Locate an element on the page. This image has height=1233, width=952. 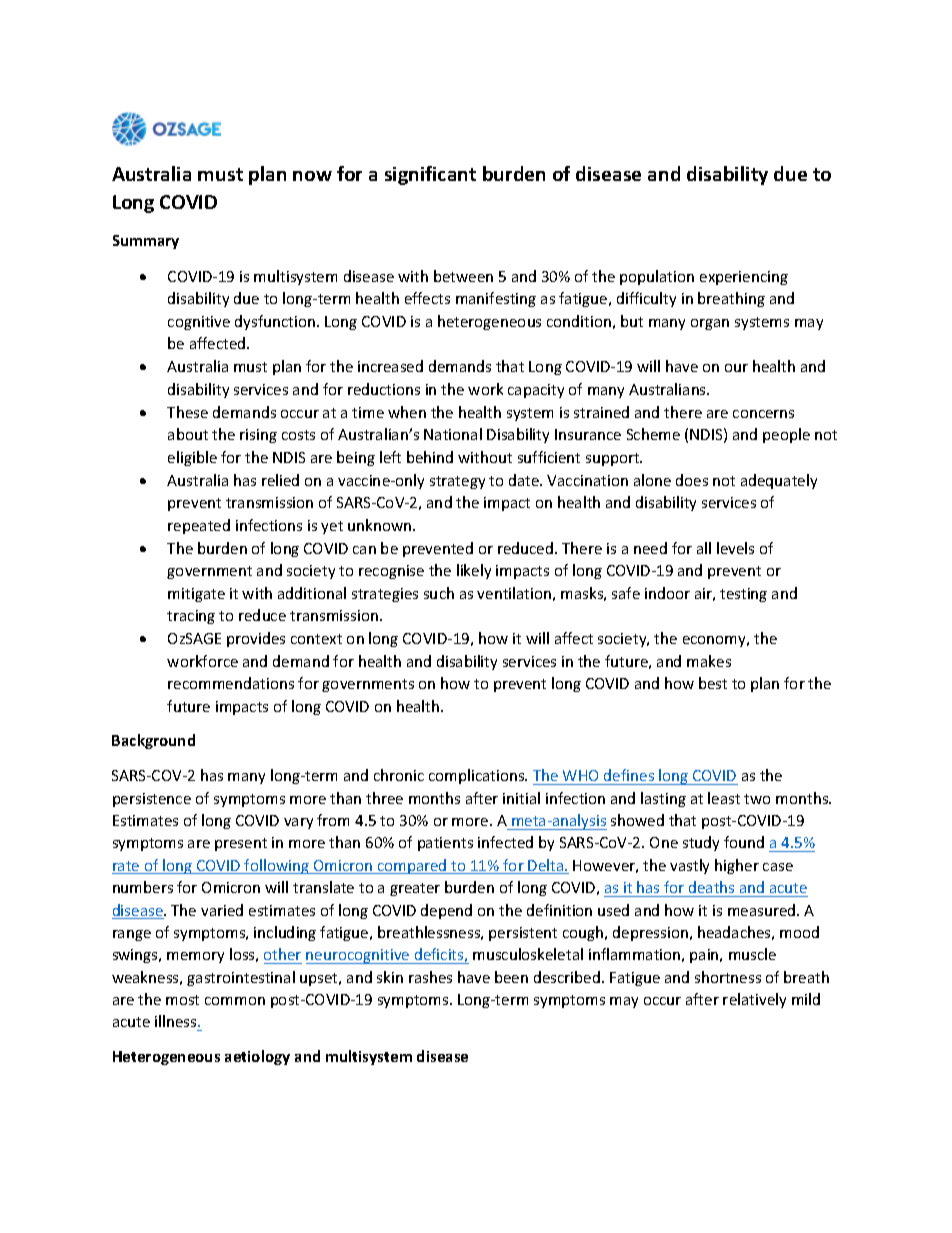
our is located at coordinates (736, 368).
